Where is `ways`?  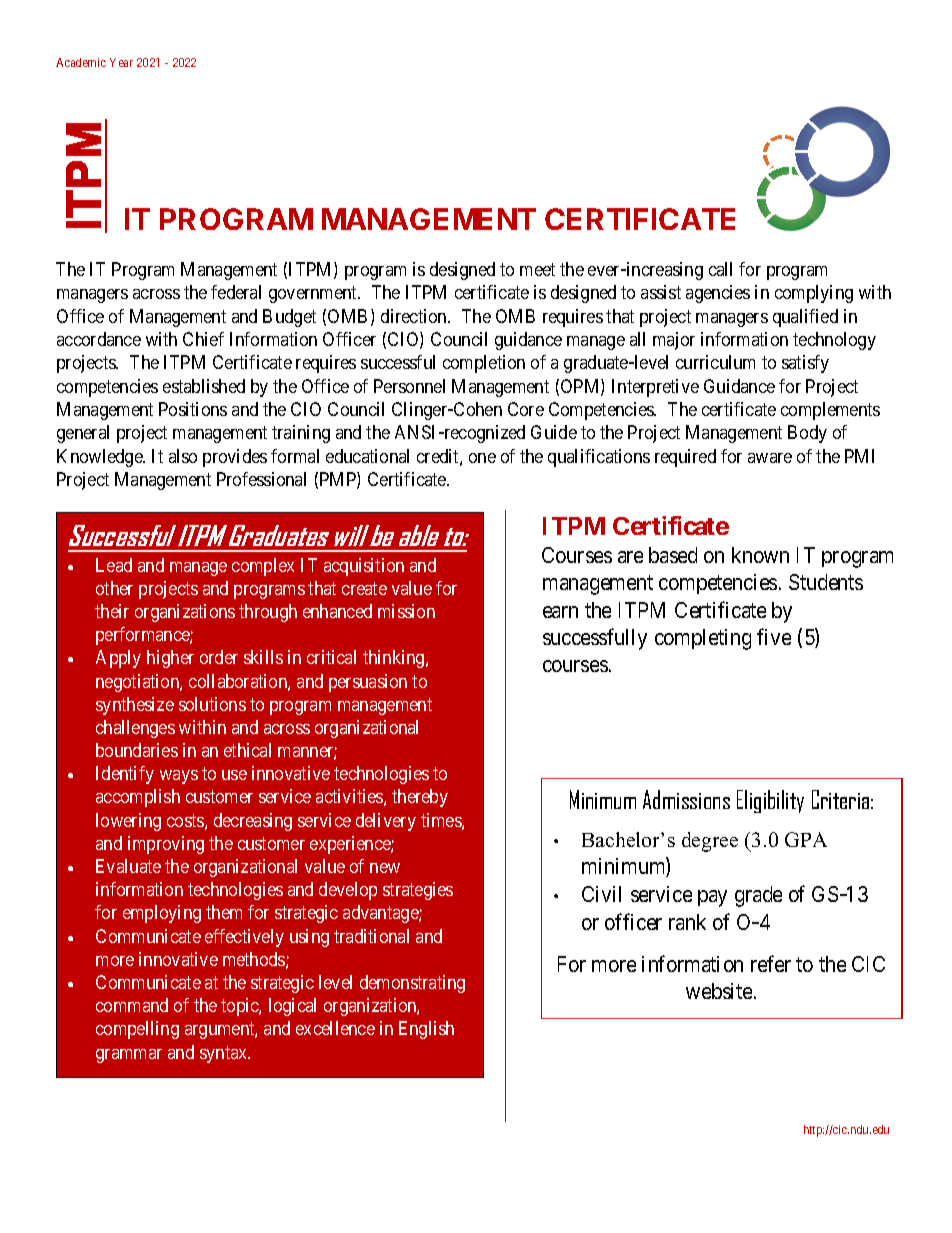 ways is located at coordinates (179, 777).
